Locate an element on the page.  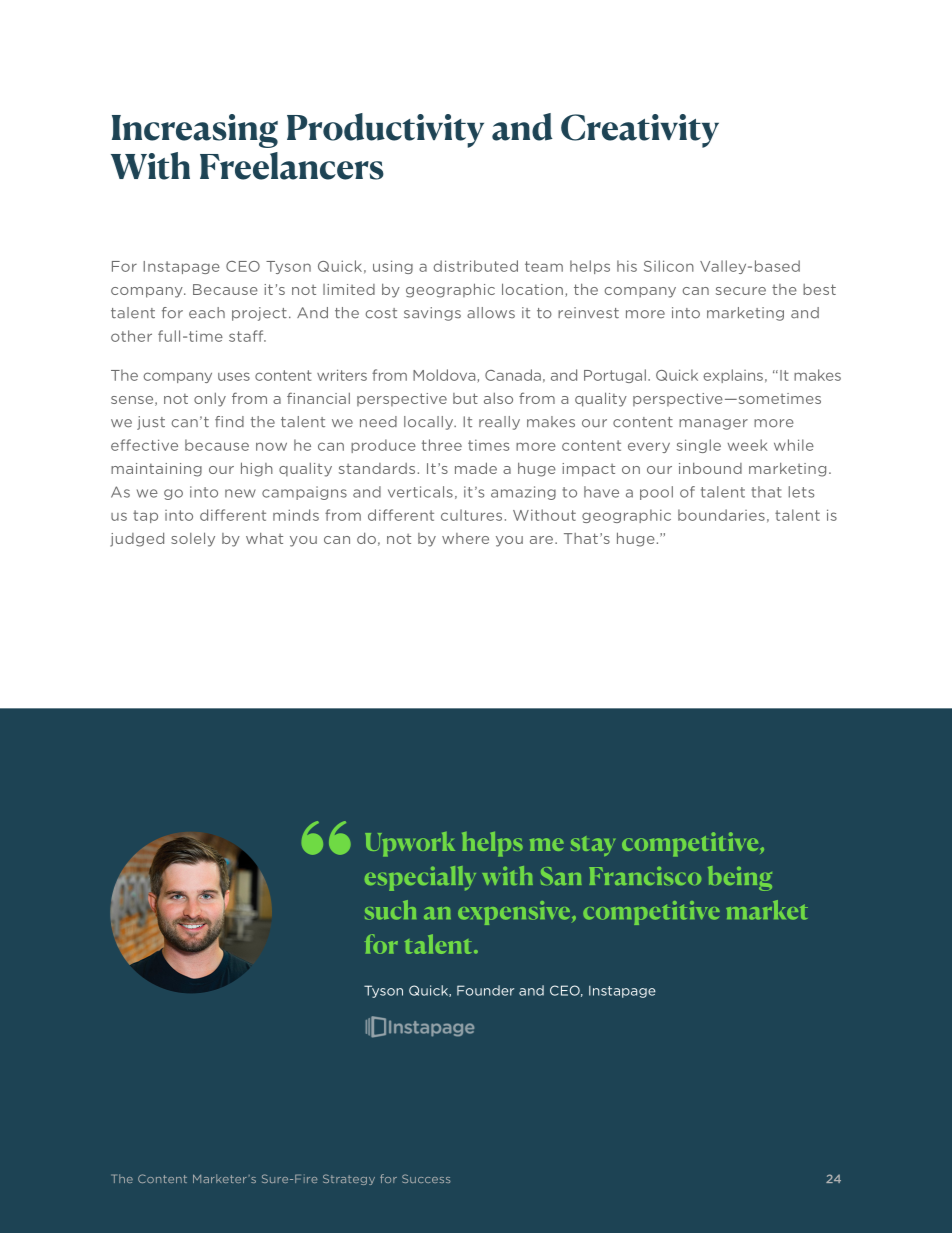
Strategy is located at coordinates (349, 1179).
